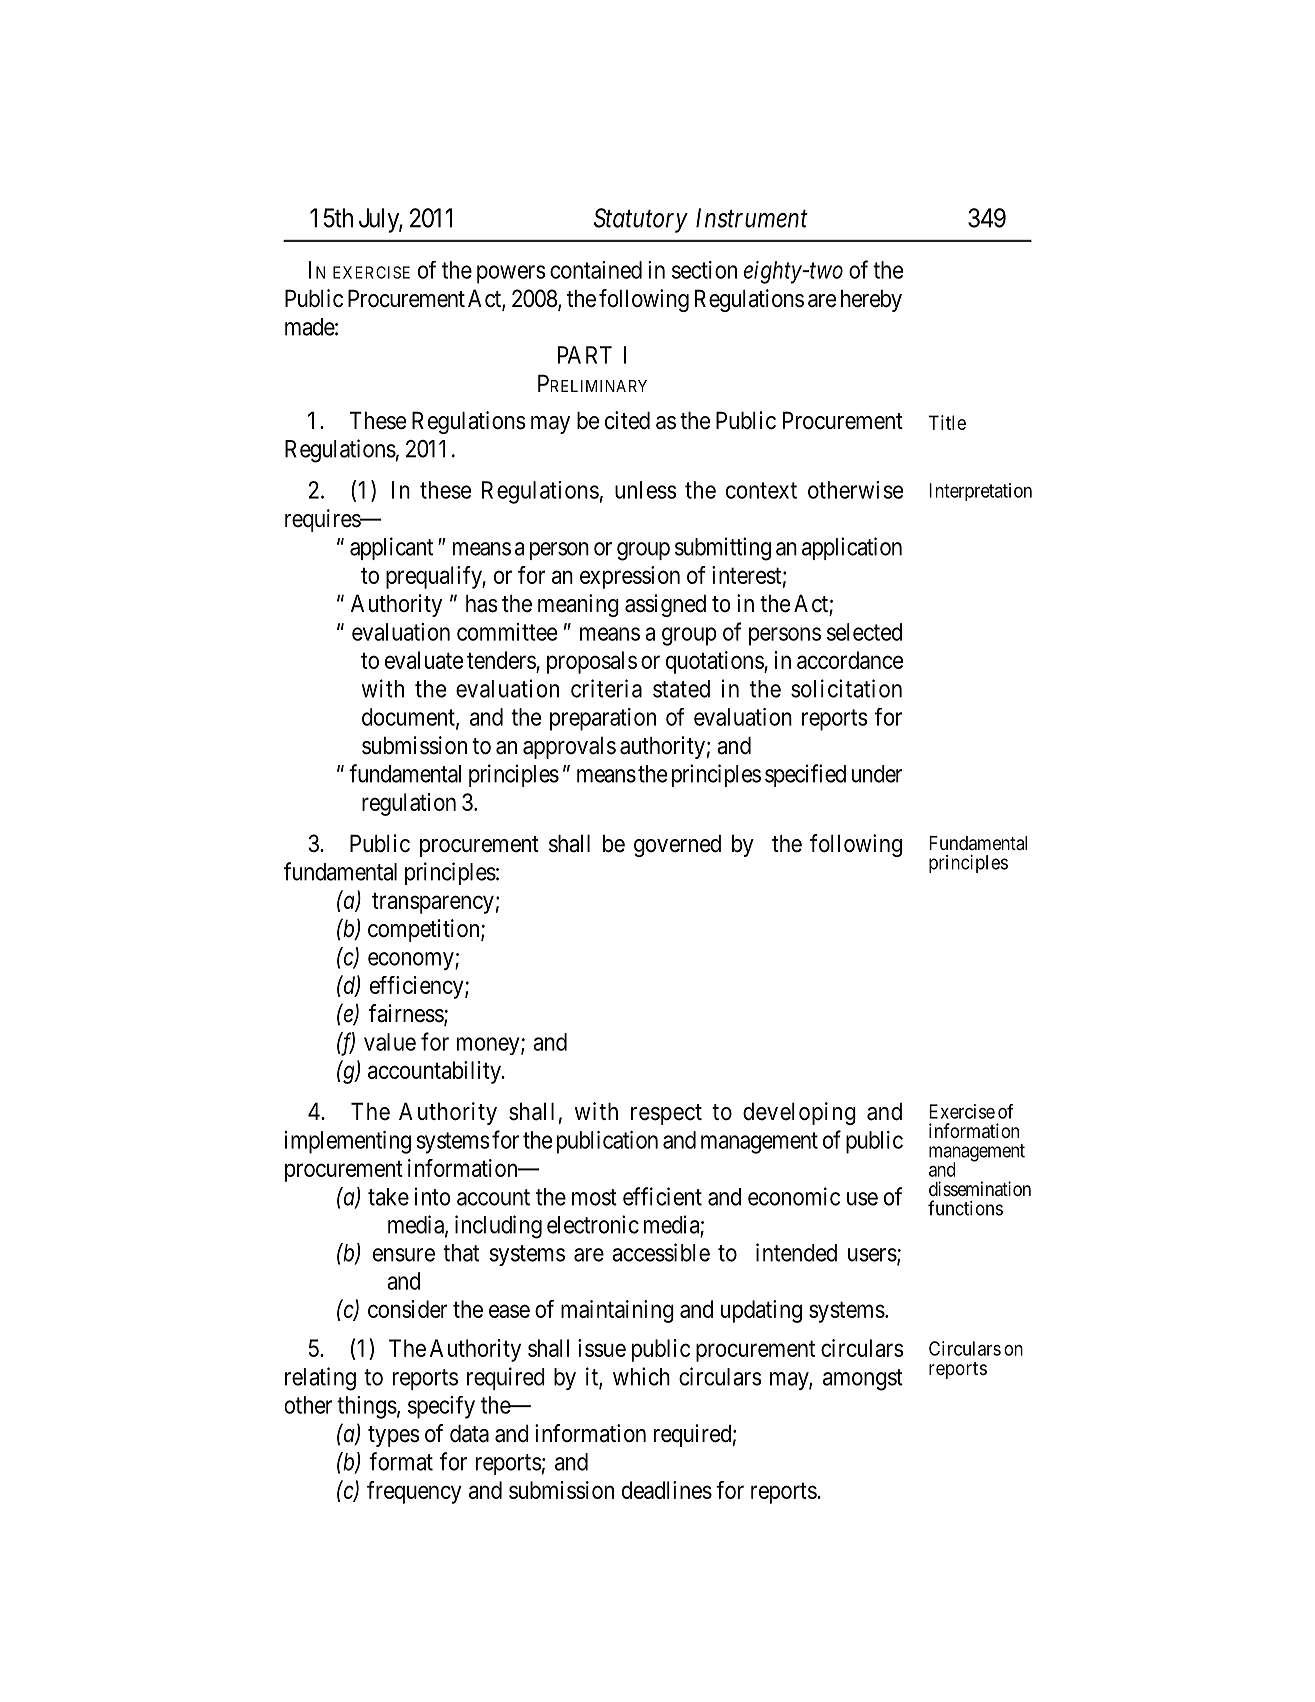 The width and height of the screenshot is (1315, 1702). Describe the element at coordinates (390, 1042) in the screenshot. I see `value` at that location.
